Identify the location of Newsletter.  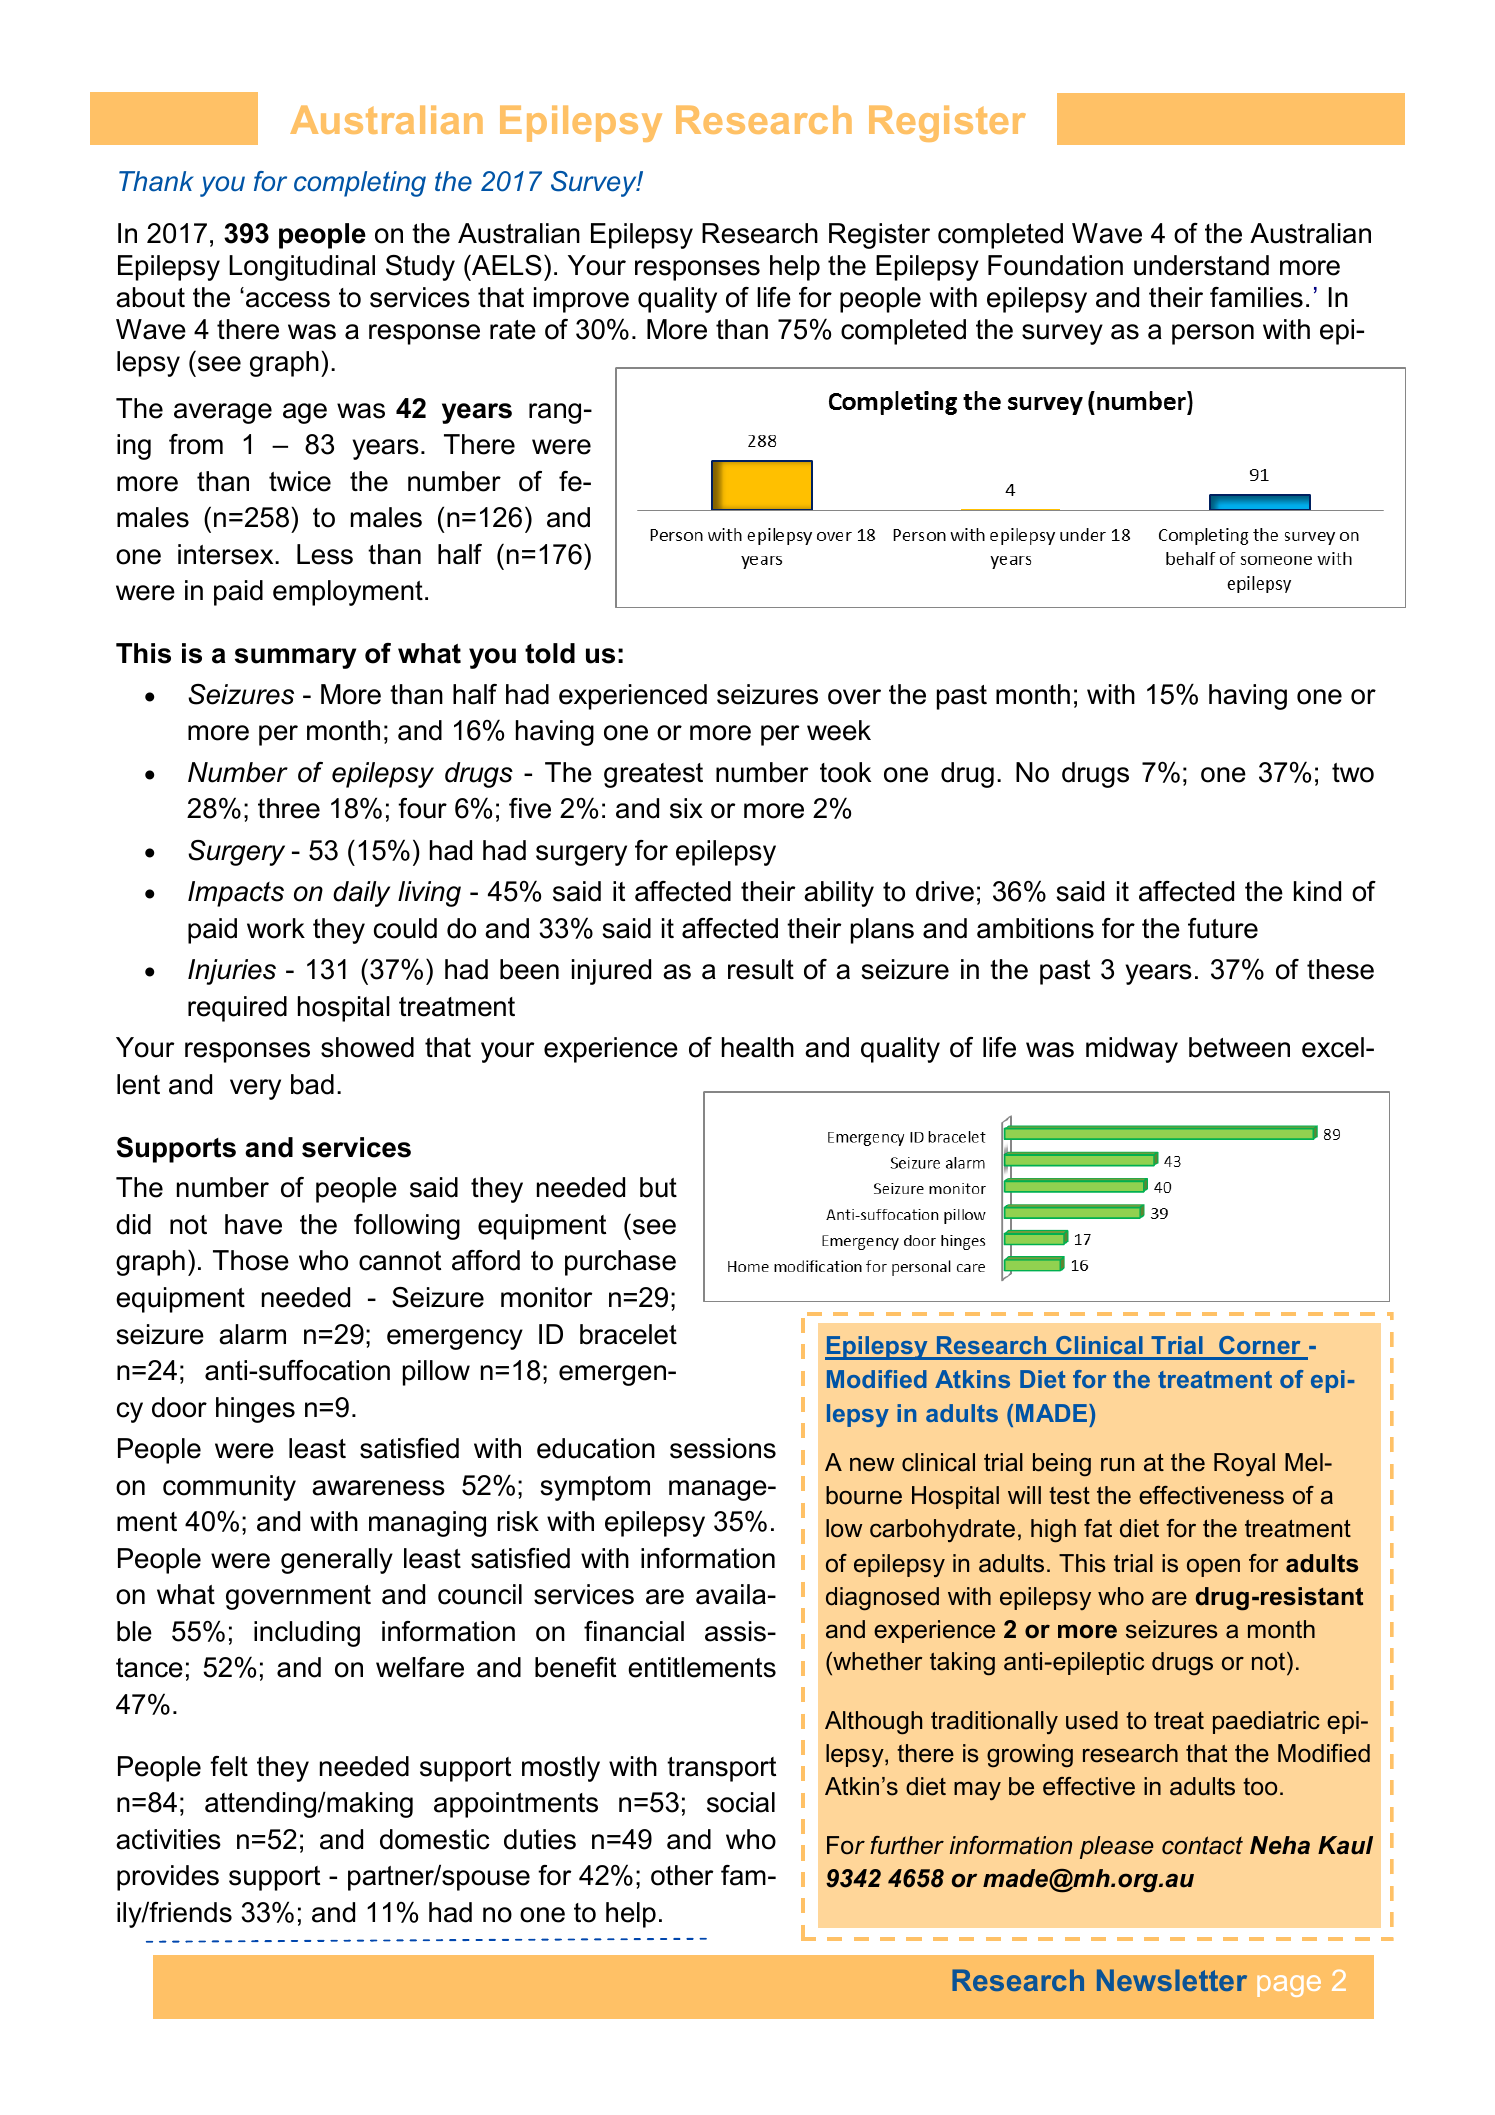
(1172, 1980).
